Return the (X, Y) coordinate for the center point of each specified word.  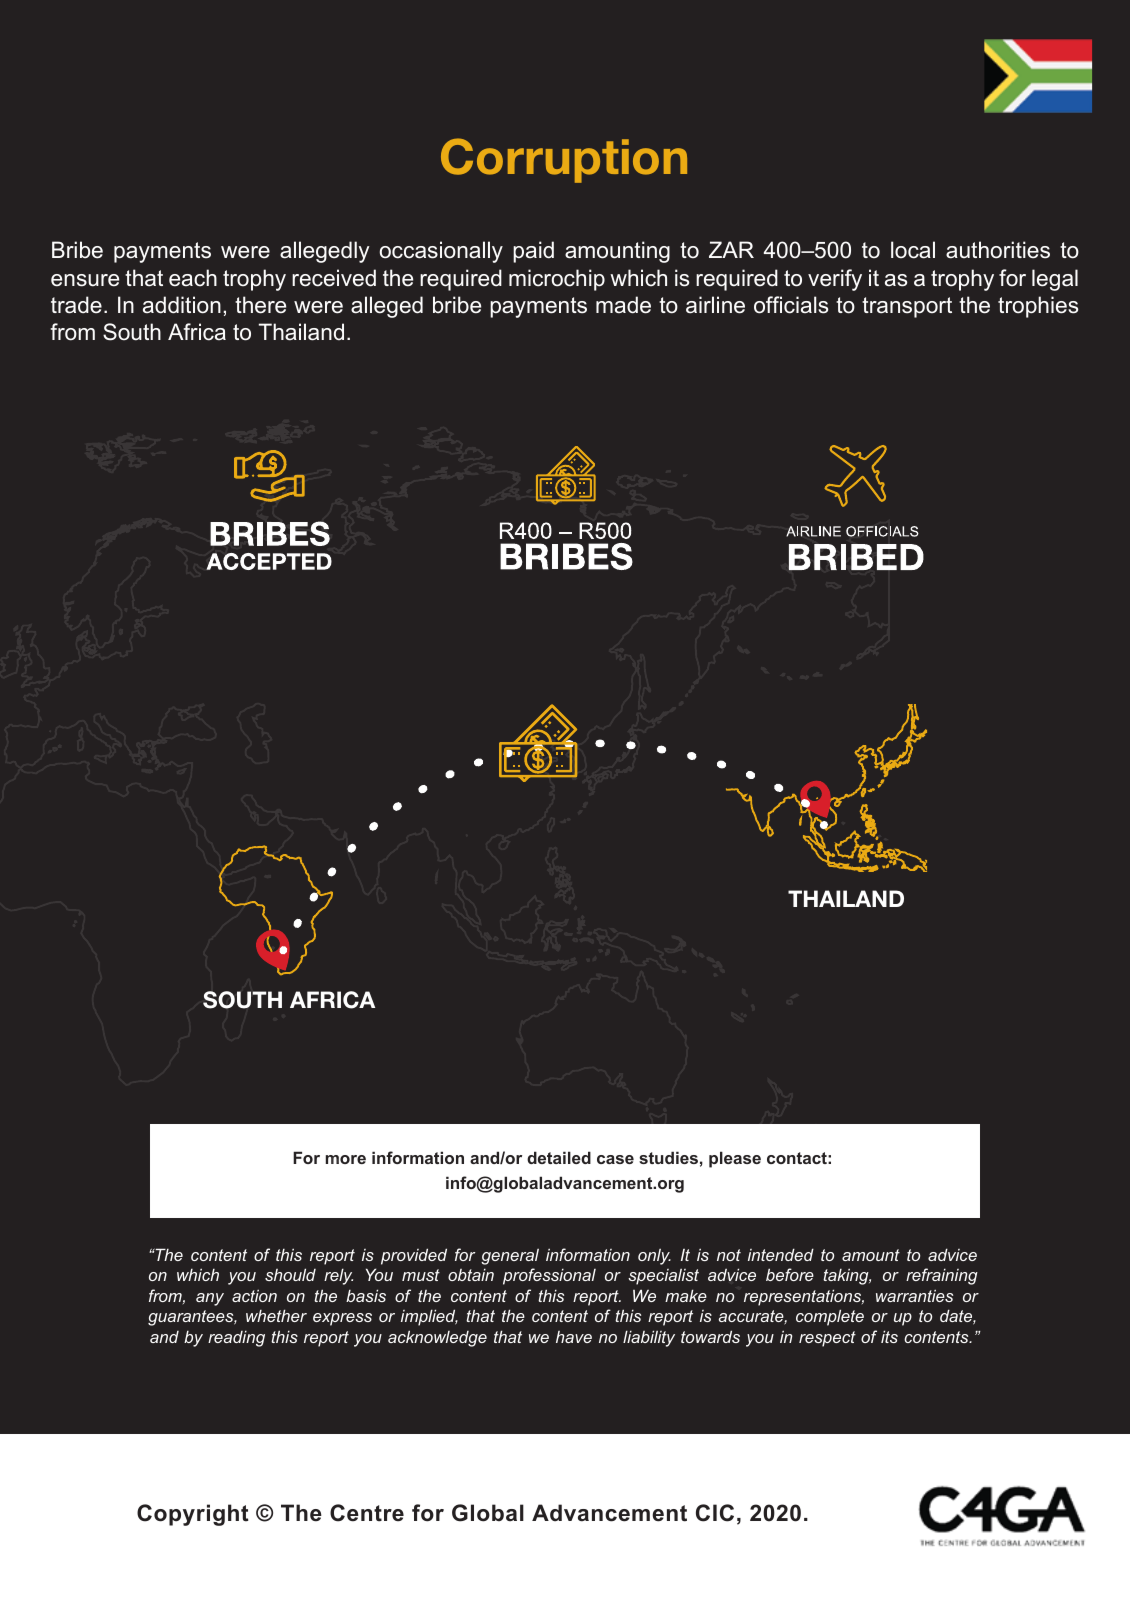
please (735, 1159)
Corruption (564, 160)
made (623, 305)
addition (182, 305)
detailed (559, 1157)
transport (907, 307)
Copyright (193, 1515)
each (193, 278)
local (913, 250)
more (346, 1159)
